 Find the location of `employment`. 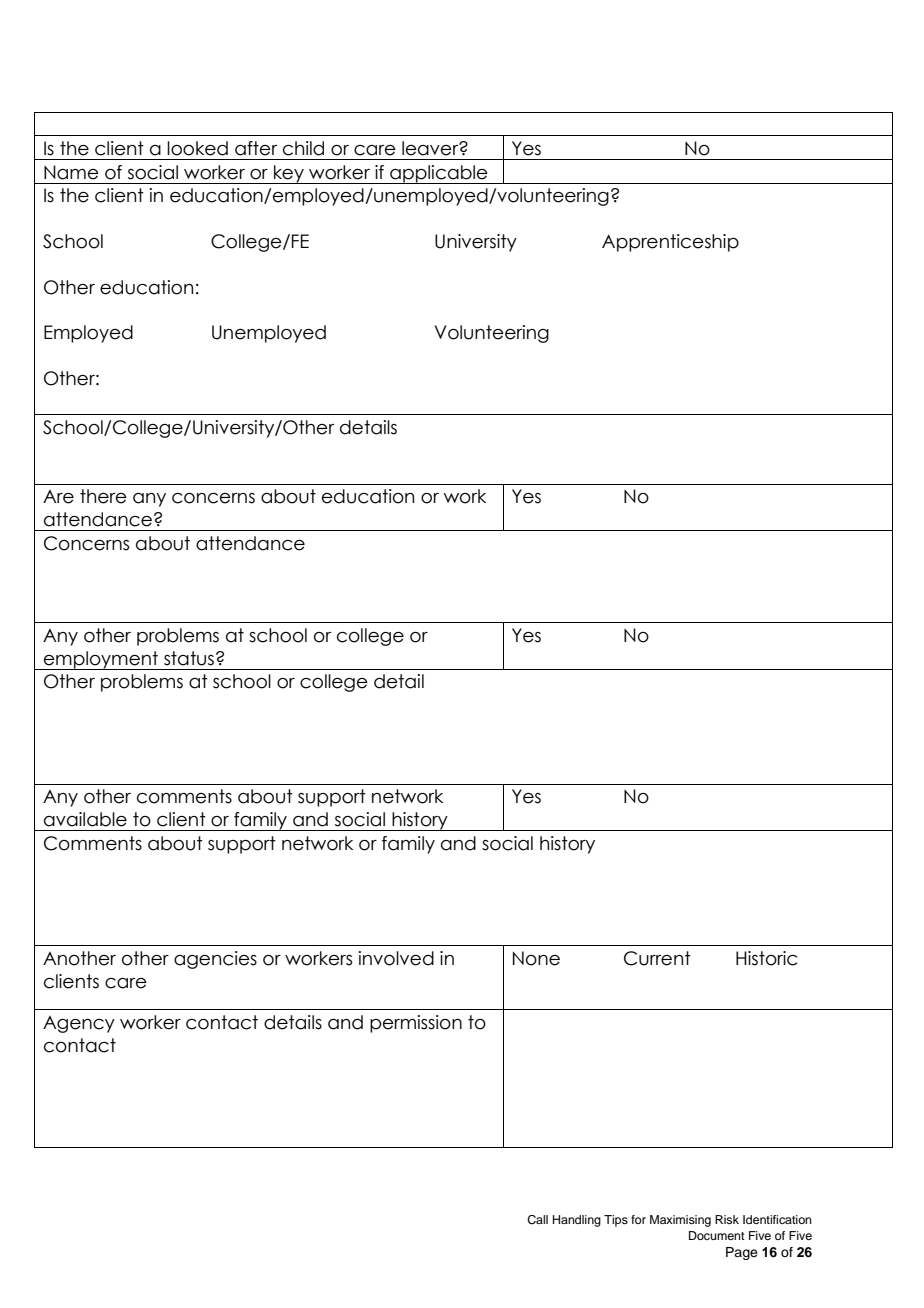

employment is located at coordinates (101, 660).
